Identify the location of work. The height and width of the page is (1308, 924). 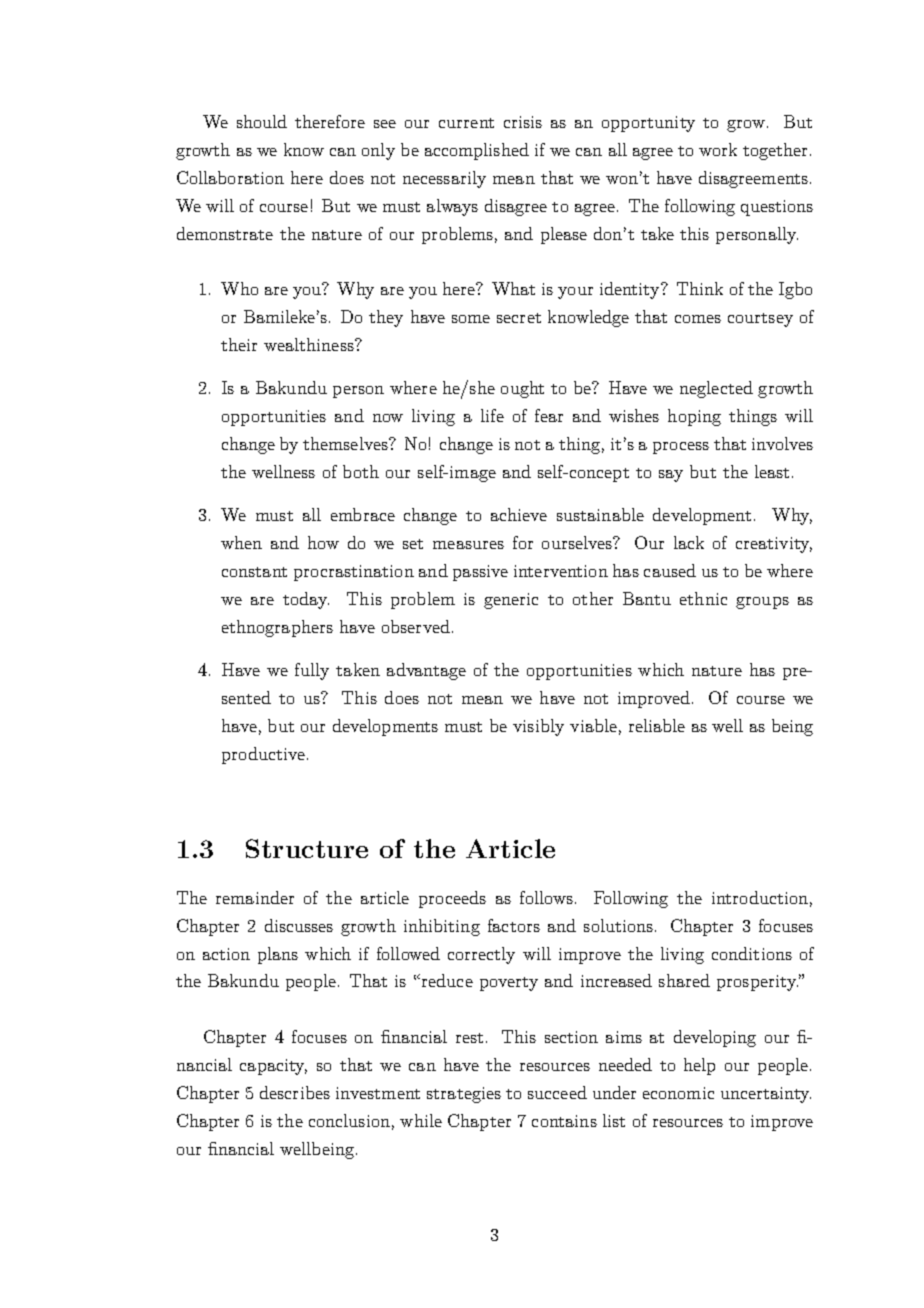
(718, 149).
